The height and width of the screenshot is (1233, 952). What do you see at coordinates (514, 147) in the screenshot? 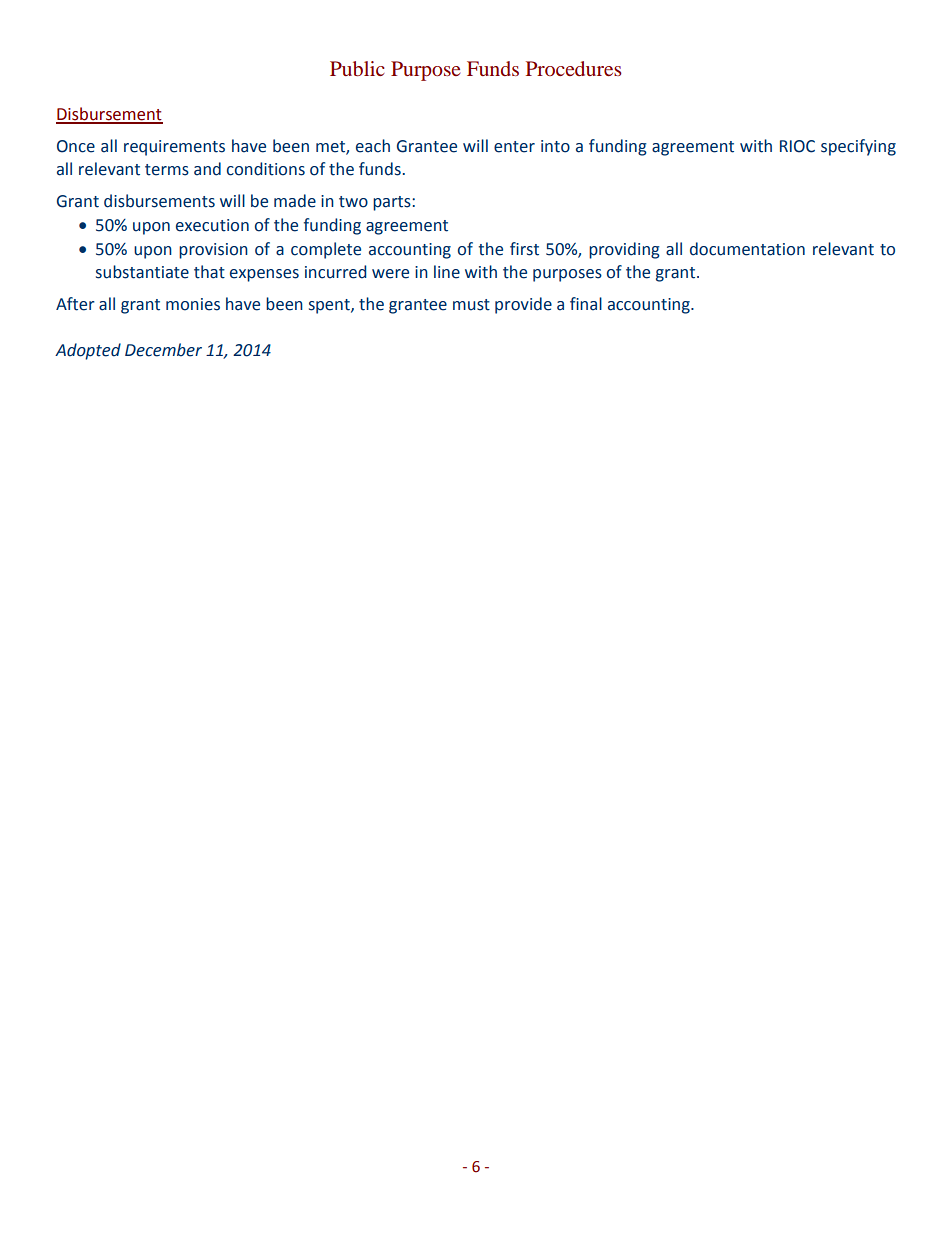
I see `enter` at bounding box center [514, 147].
